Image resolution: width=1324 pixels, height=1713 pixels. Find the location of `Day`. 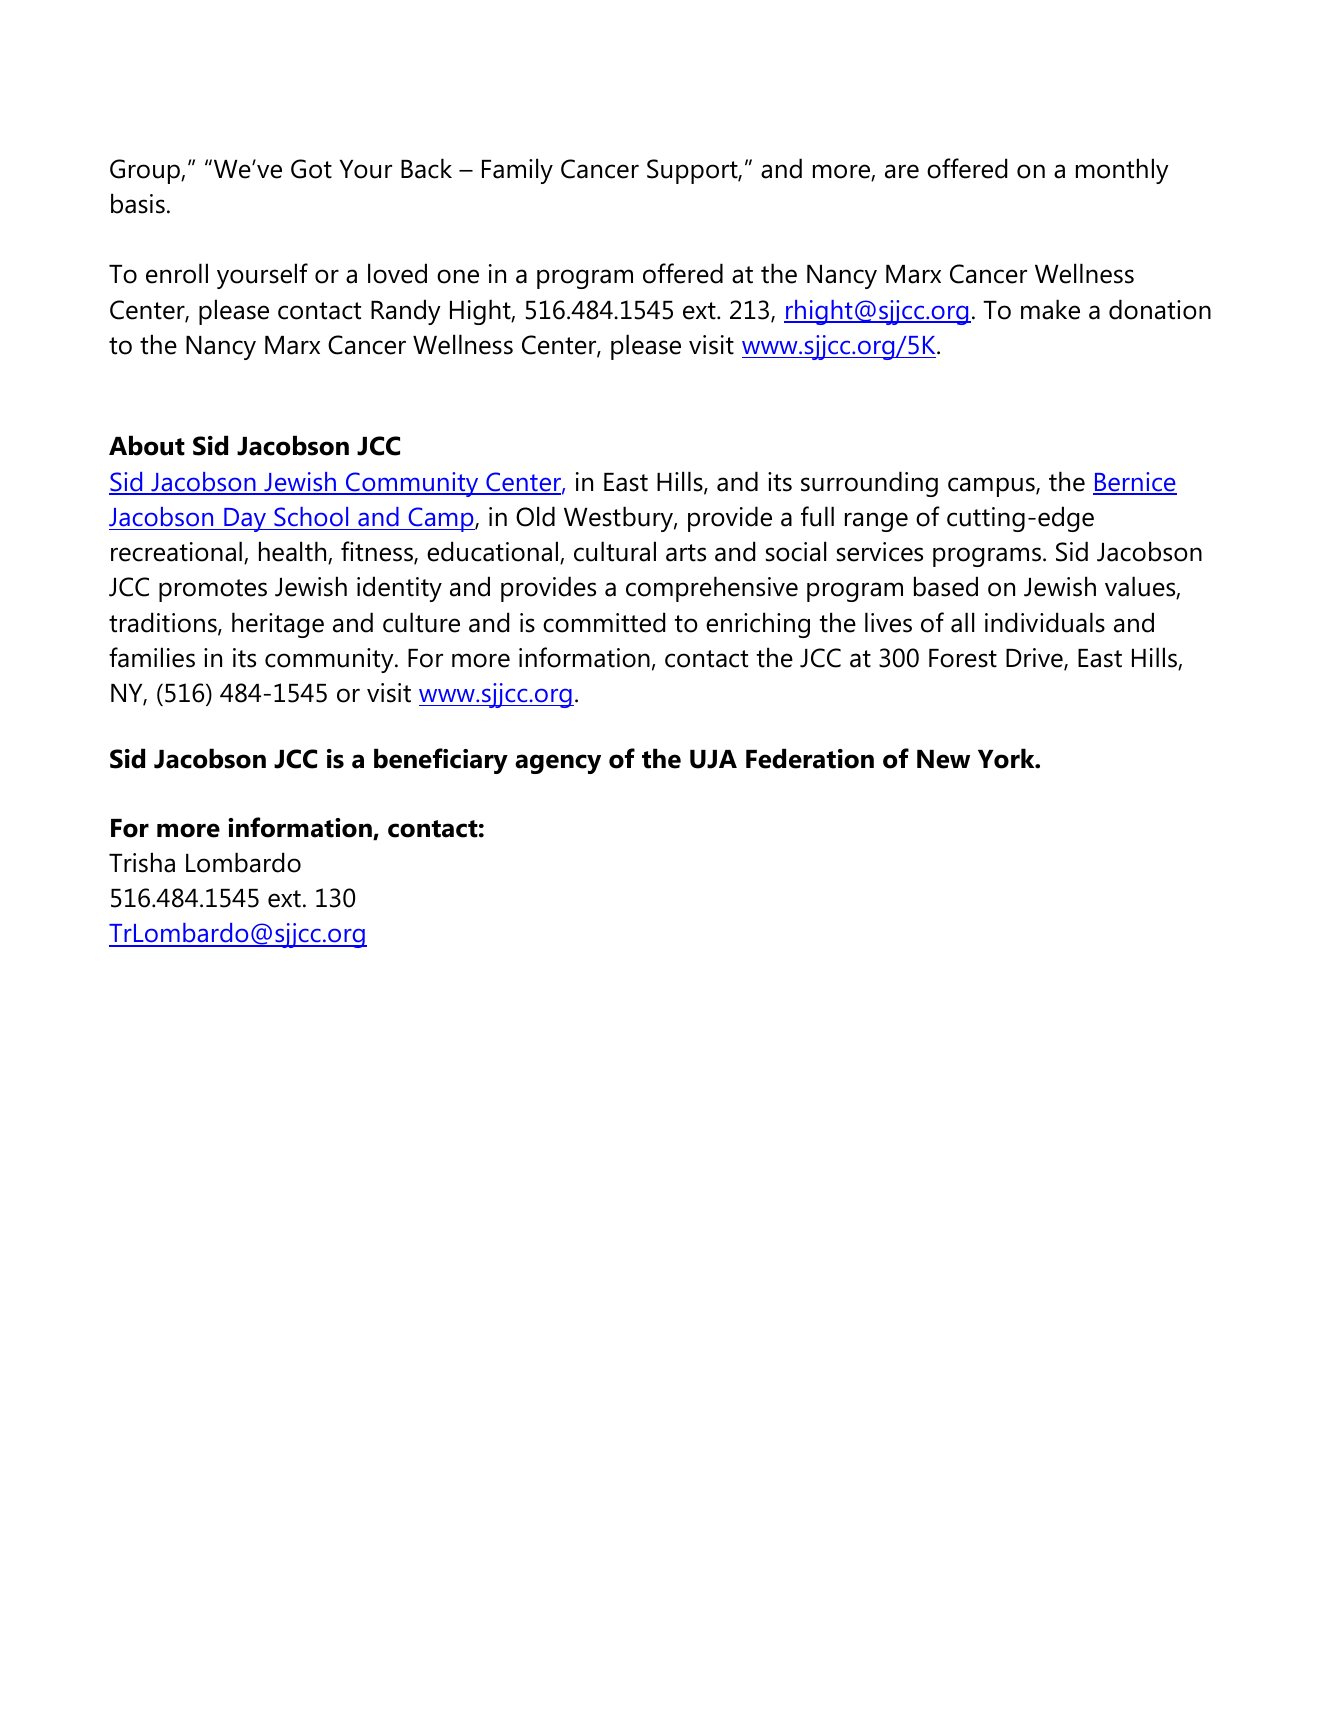

Day is located at coordinates (245, 520).
